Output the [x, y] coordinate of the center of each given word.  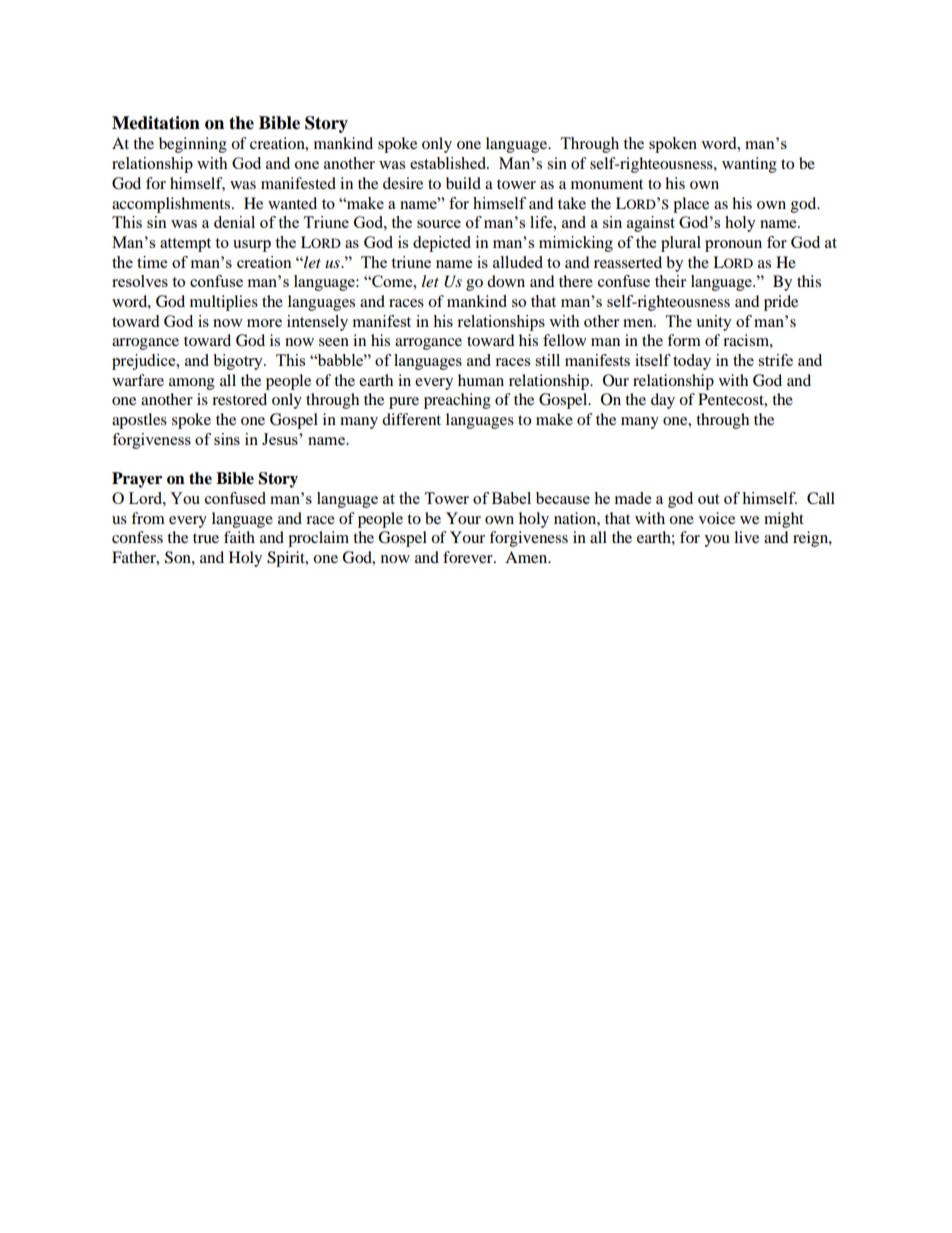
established [449, 163]
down [506, 281]
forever [469, 557]
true [206, 538]
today [692, 362]
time [152, 262]
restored [239, 399]
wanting [749, 165]
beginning [193, 145]
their [670, 281]
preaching [457, 401]
